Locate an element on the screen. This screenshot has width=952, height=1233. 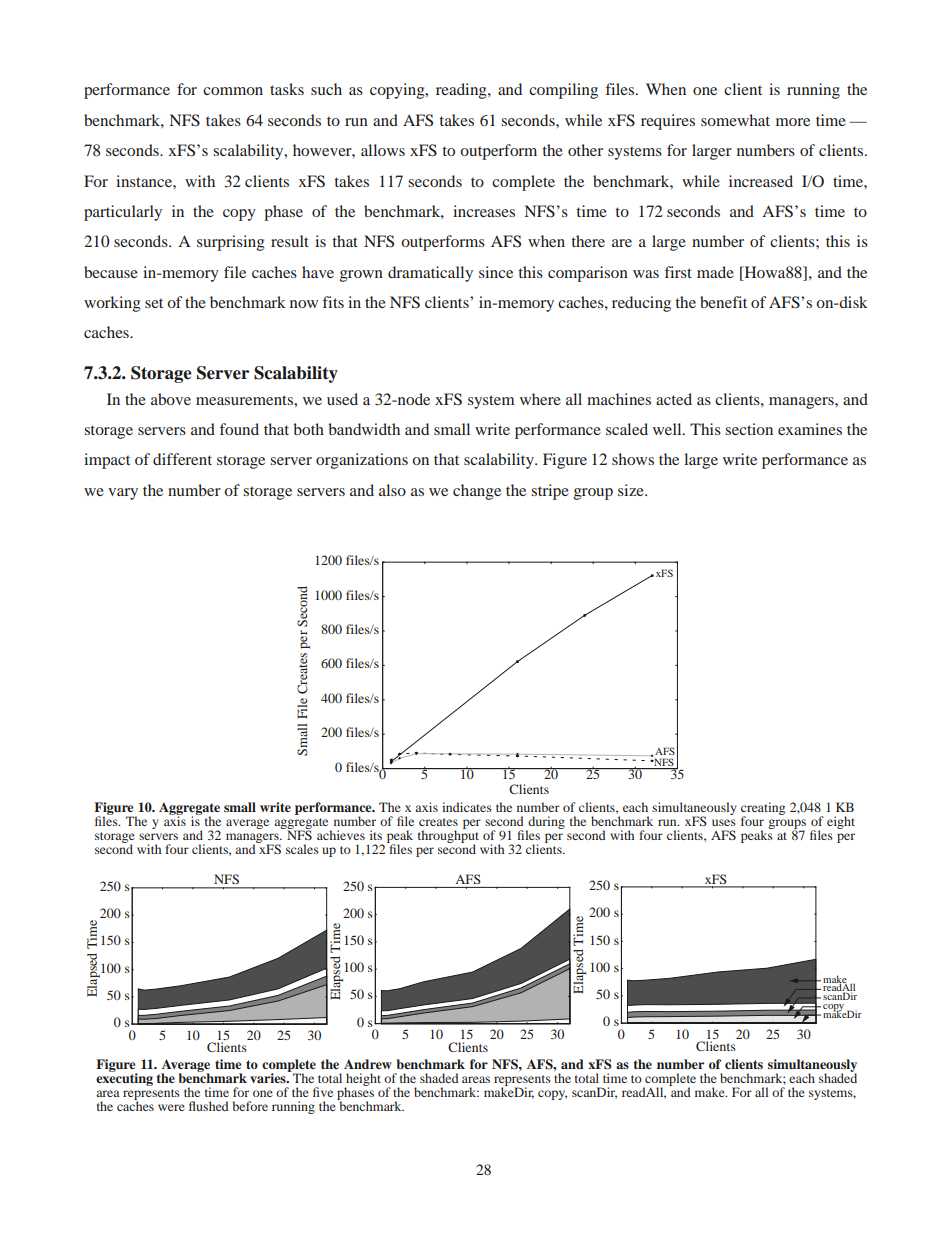
creating is located at coordinates (763, 810).
